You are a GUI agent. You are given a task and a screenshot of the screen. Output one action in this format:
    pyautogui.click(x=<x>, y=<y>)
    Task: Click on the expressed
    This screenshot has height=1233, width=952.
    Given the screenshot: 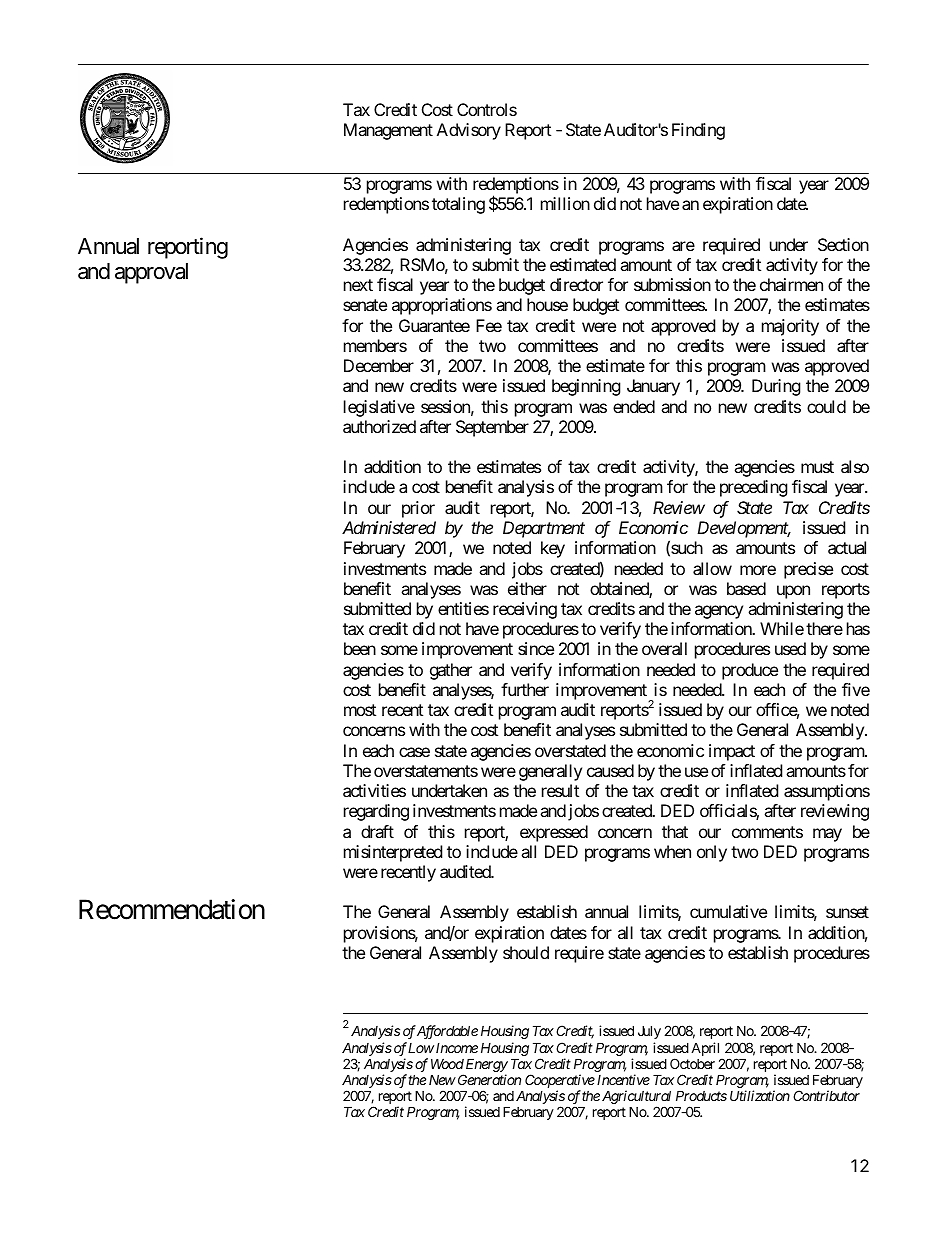 What is the action you would take?
    pyautogui.click(x=554, y=833)
